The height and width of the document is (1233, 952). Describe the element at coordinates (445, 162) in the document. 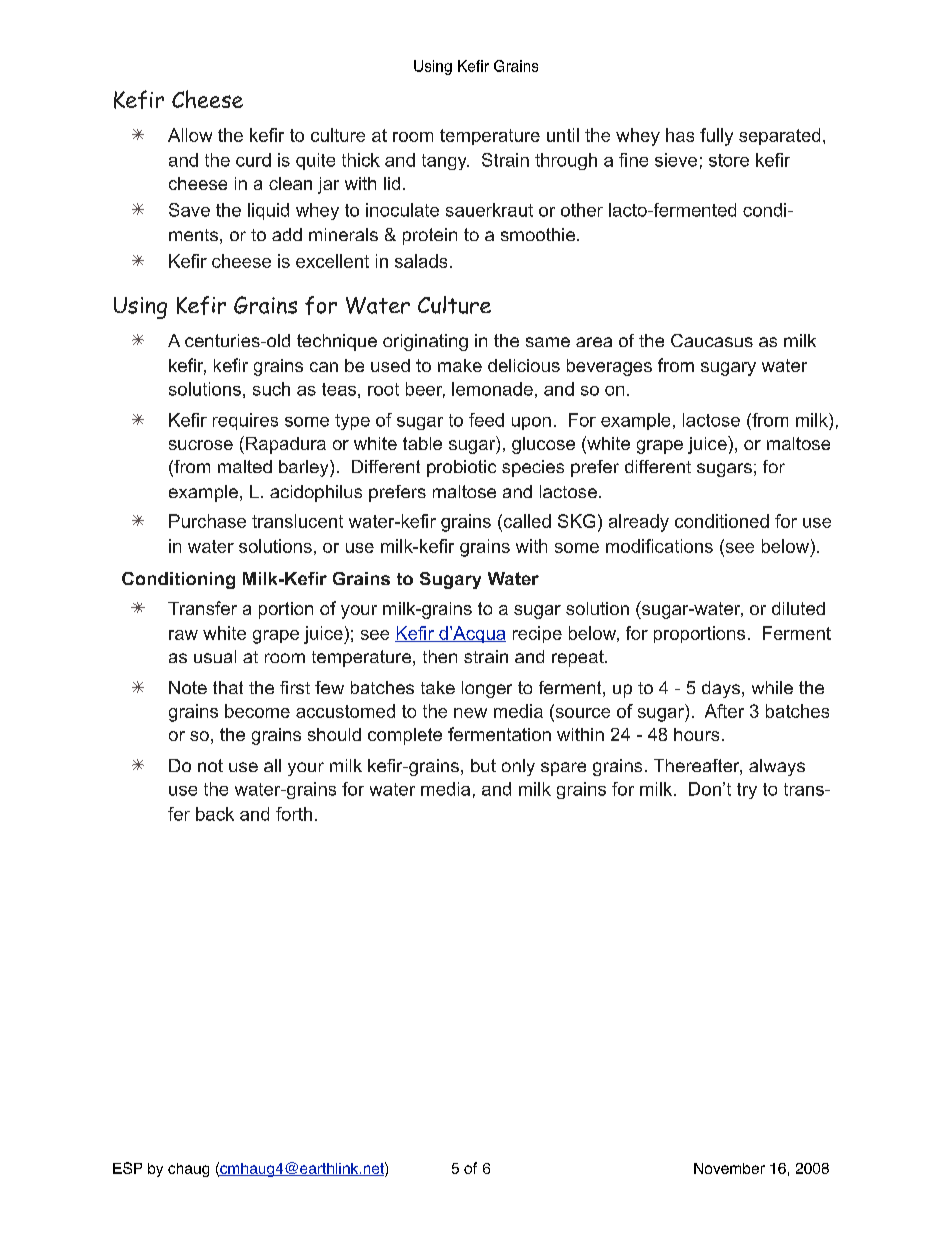

I see `tangy` at that location.
